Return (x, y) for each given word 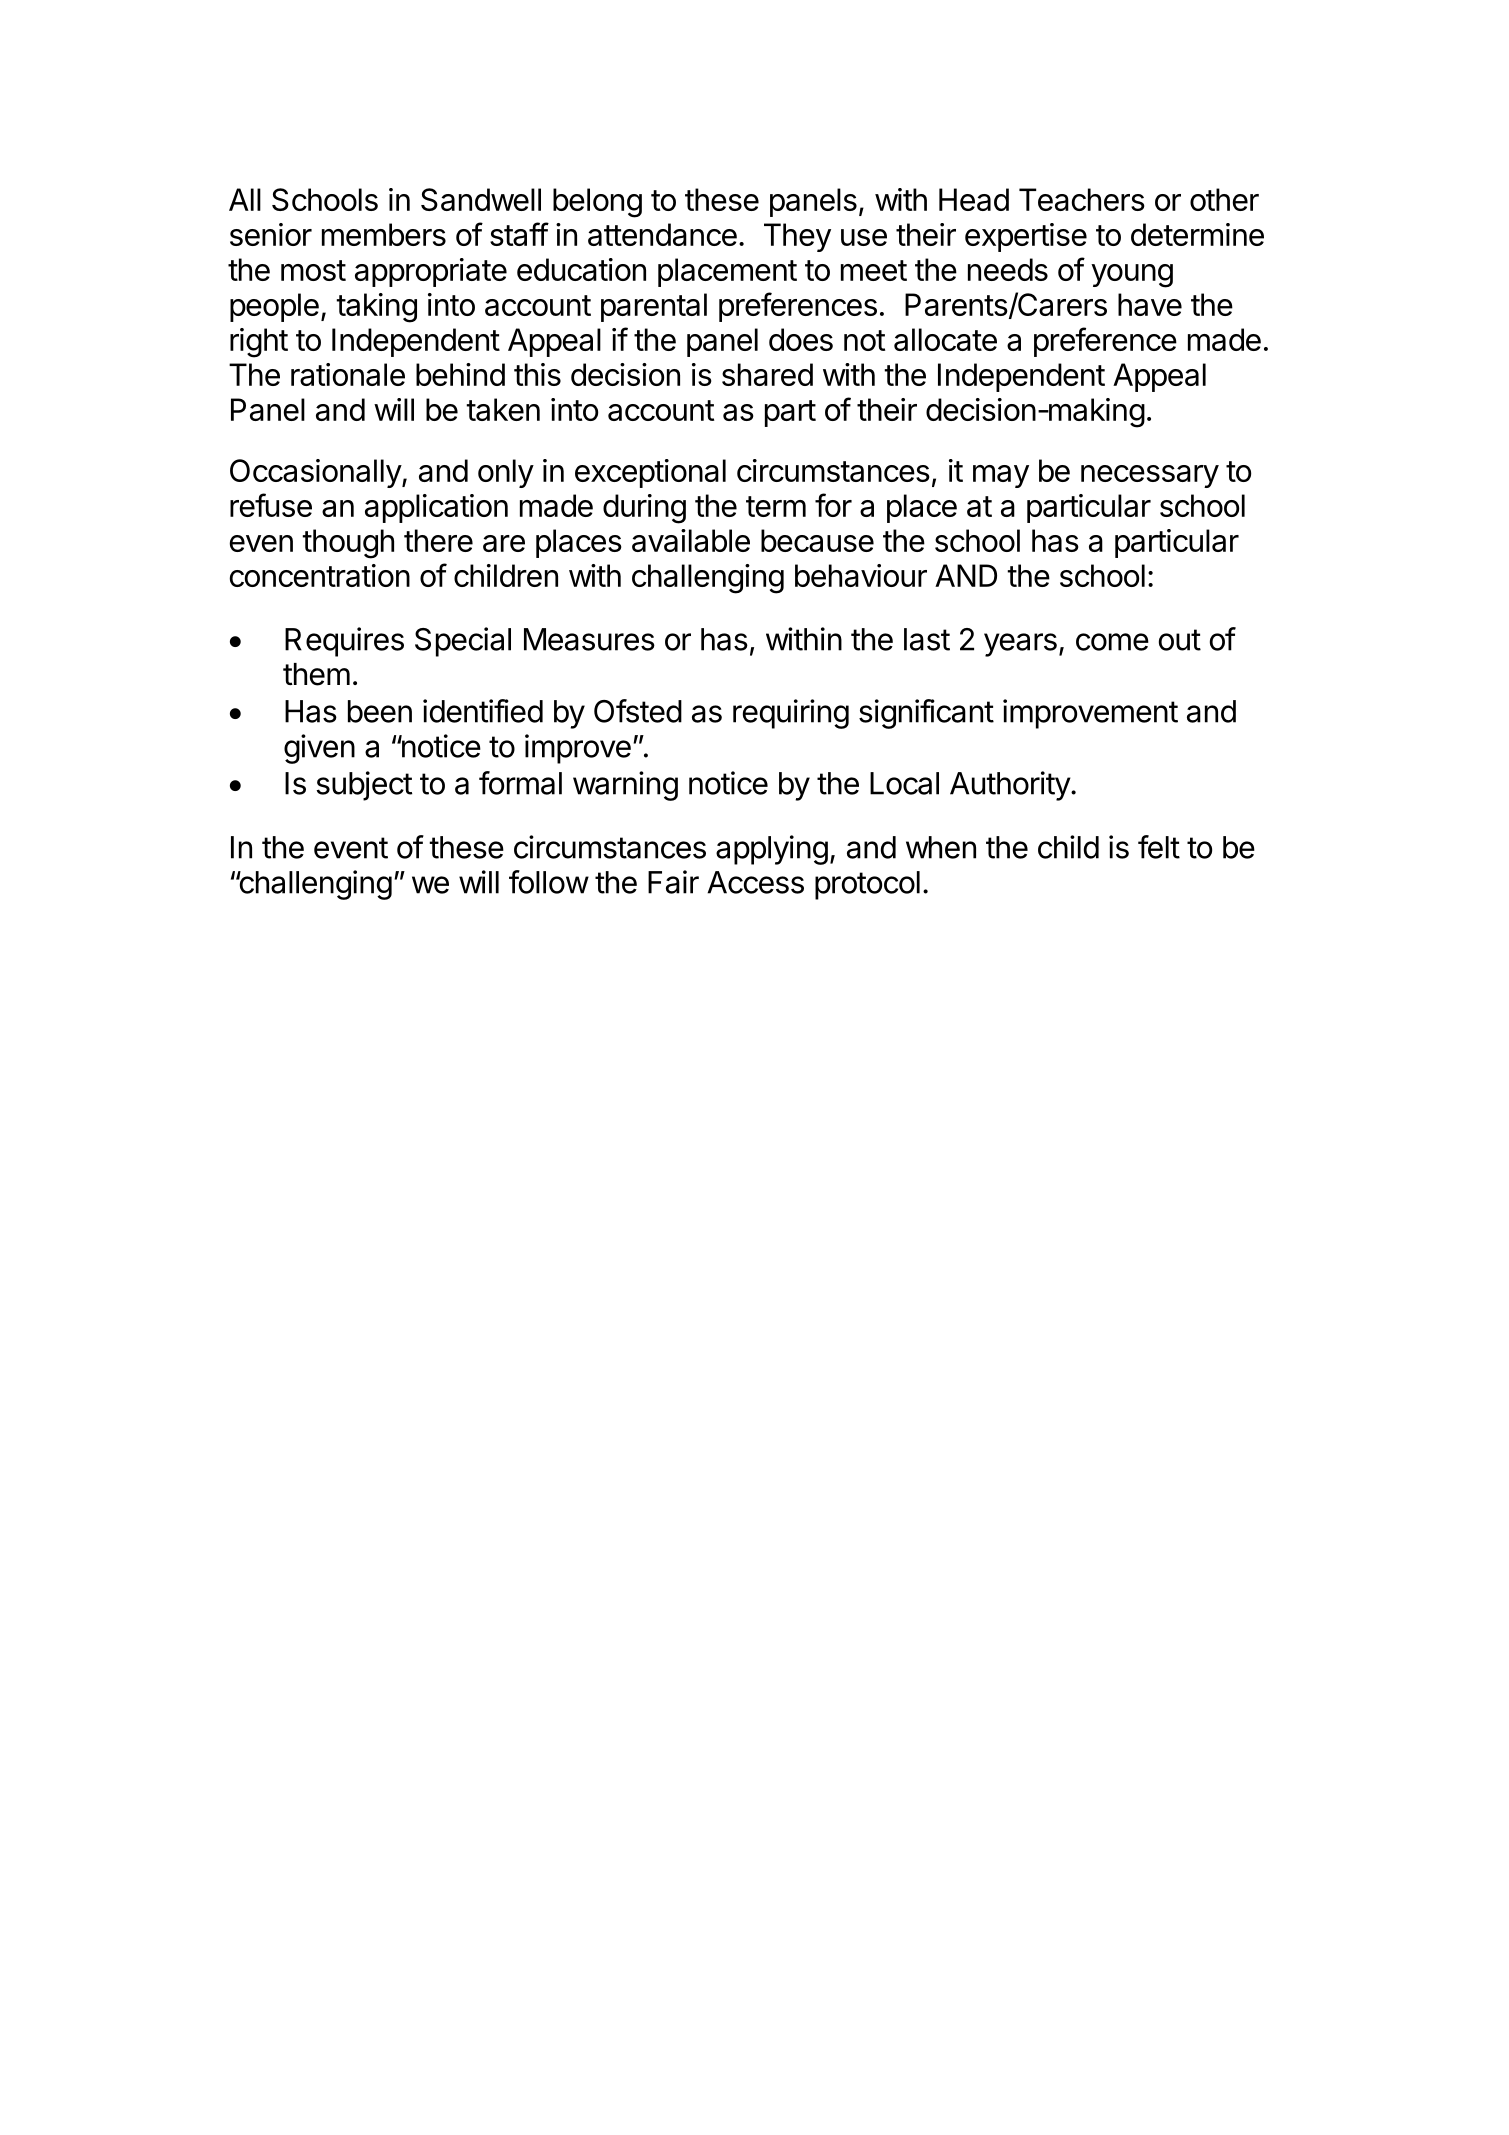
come (1112, 642)
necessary (1150, 476)
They (797, 237)
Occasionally (316, 473)
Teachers (1082, 199)
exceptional (650, 473)
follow (549, 882)
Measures (589, 639)
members (384, 234)
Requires (344, 642)
